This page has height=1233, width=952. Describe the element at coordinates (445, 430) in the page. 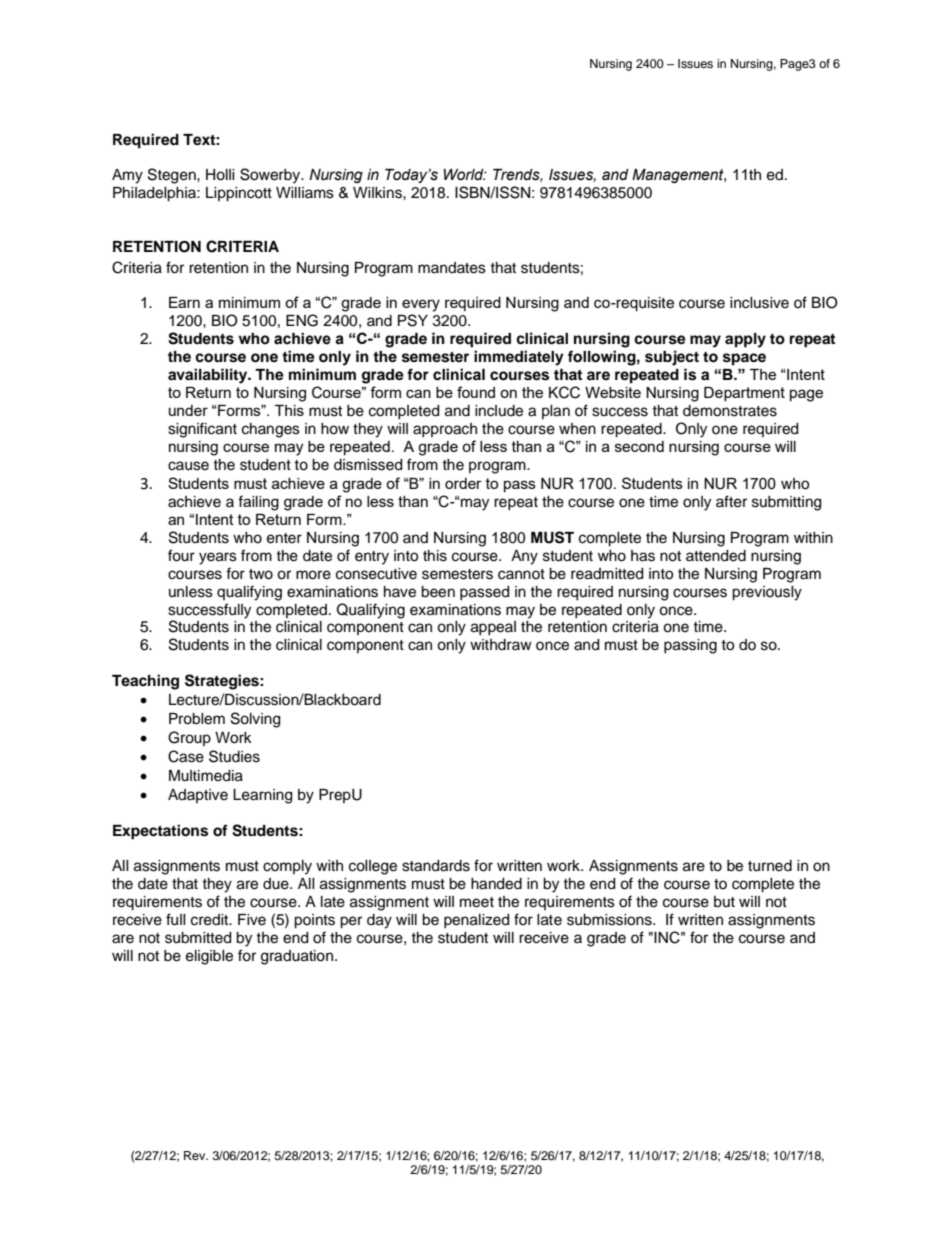

I see `approach` at that location.
